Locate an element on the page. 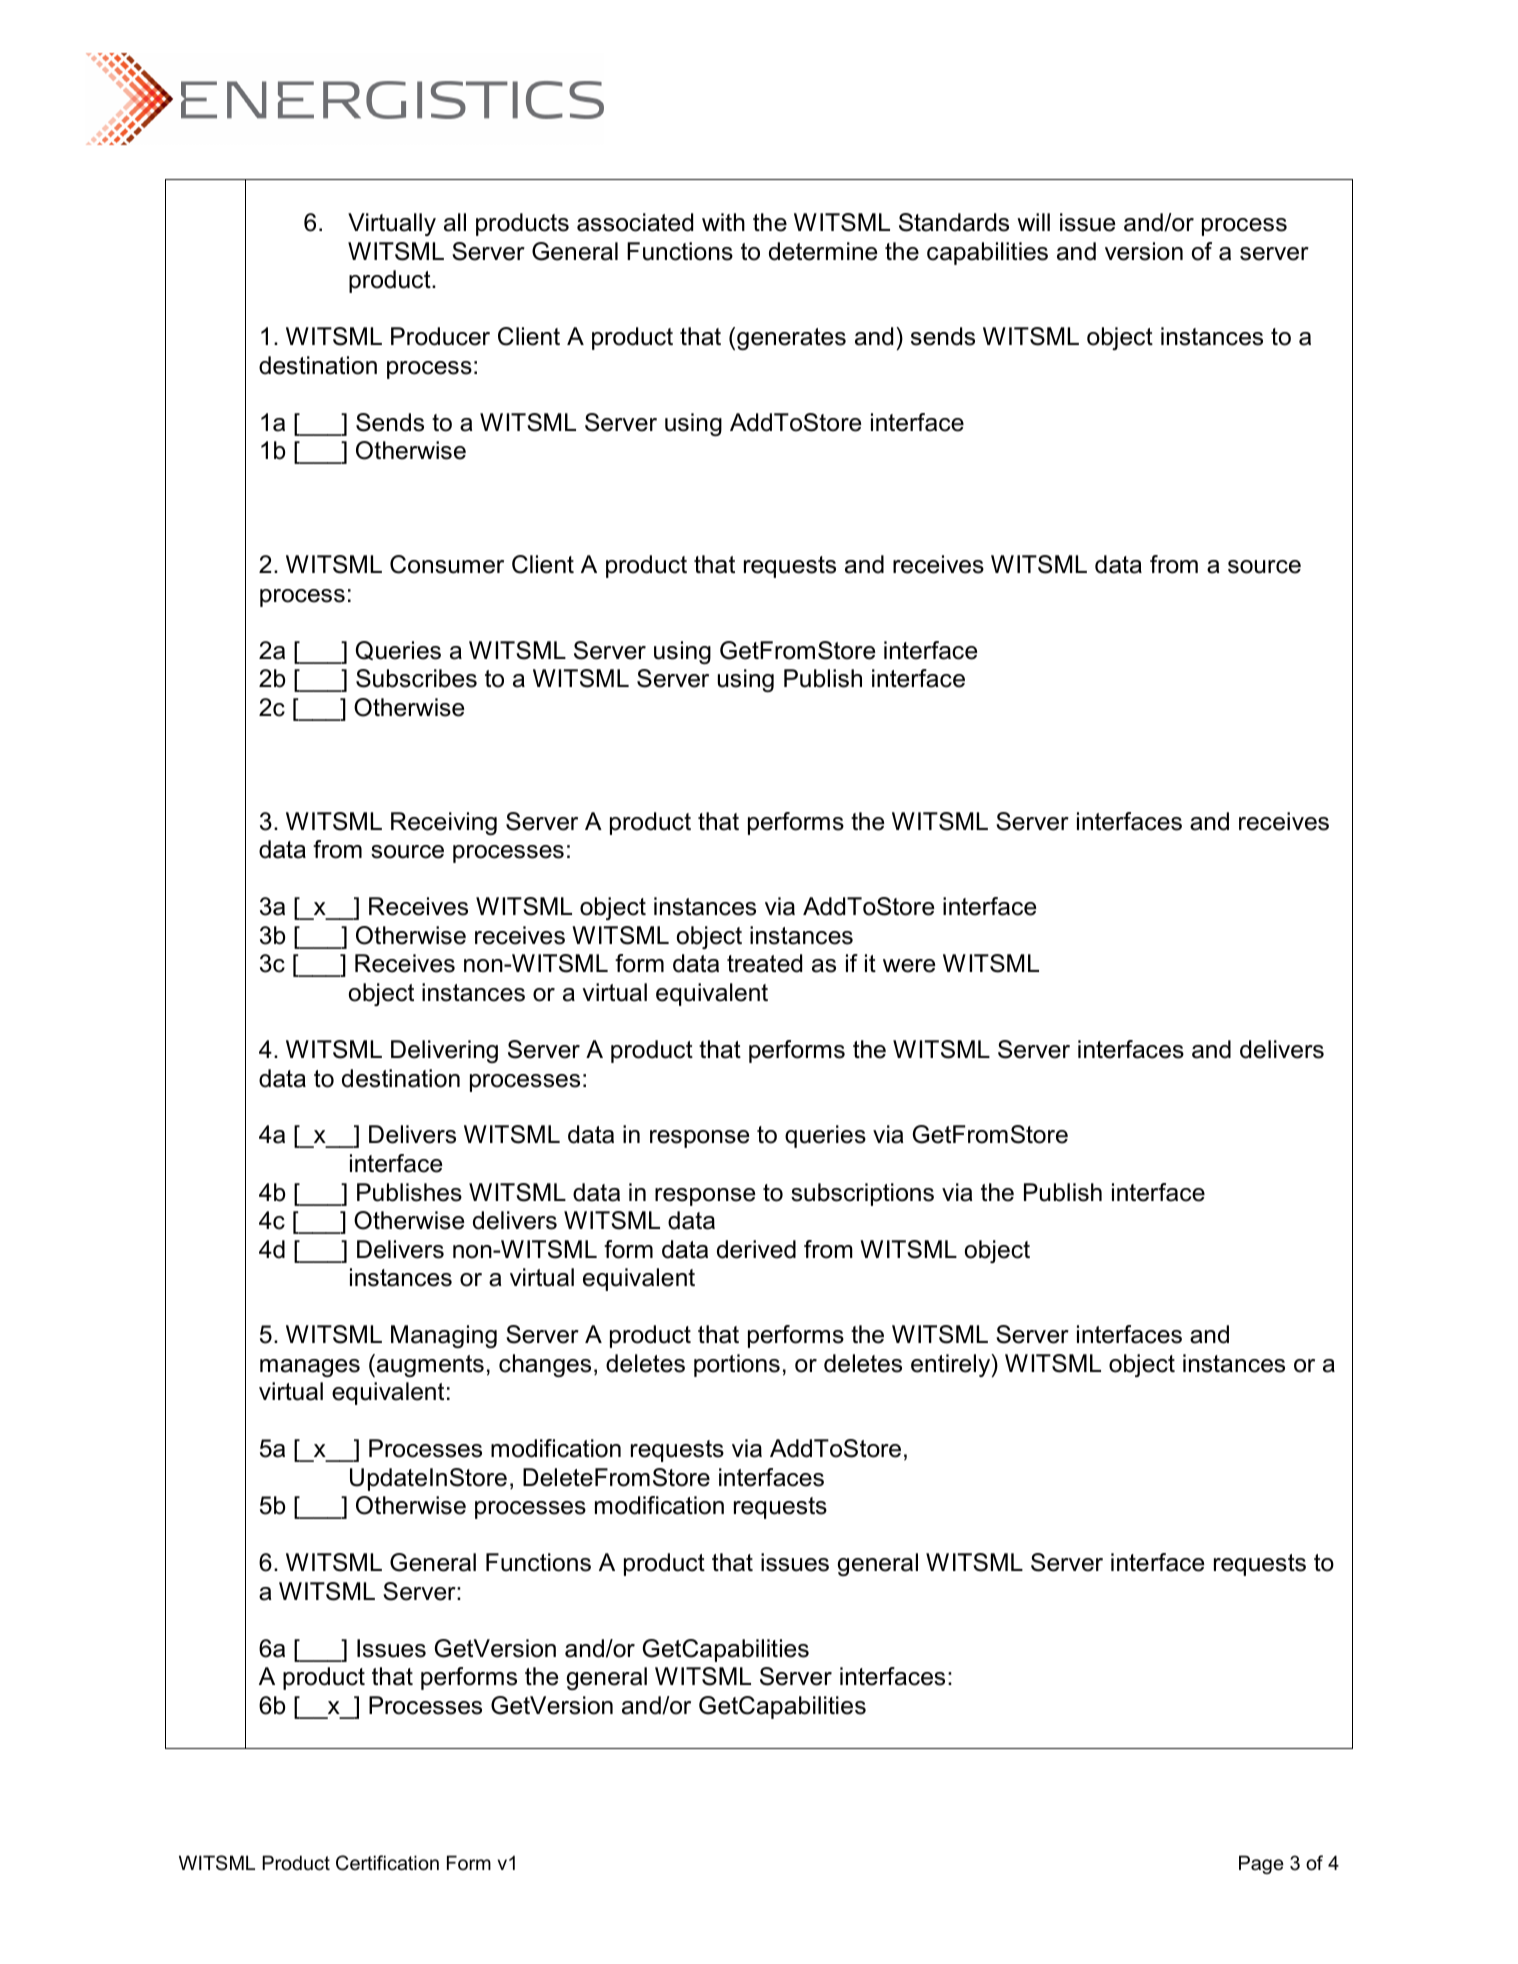  treated is located at coordinates (764, 963).
